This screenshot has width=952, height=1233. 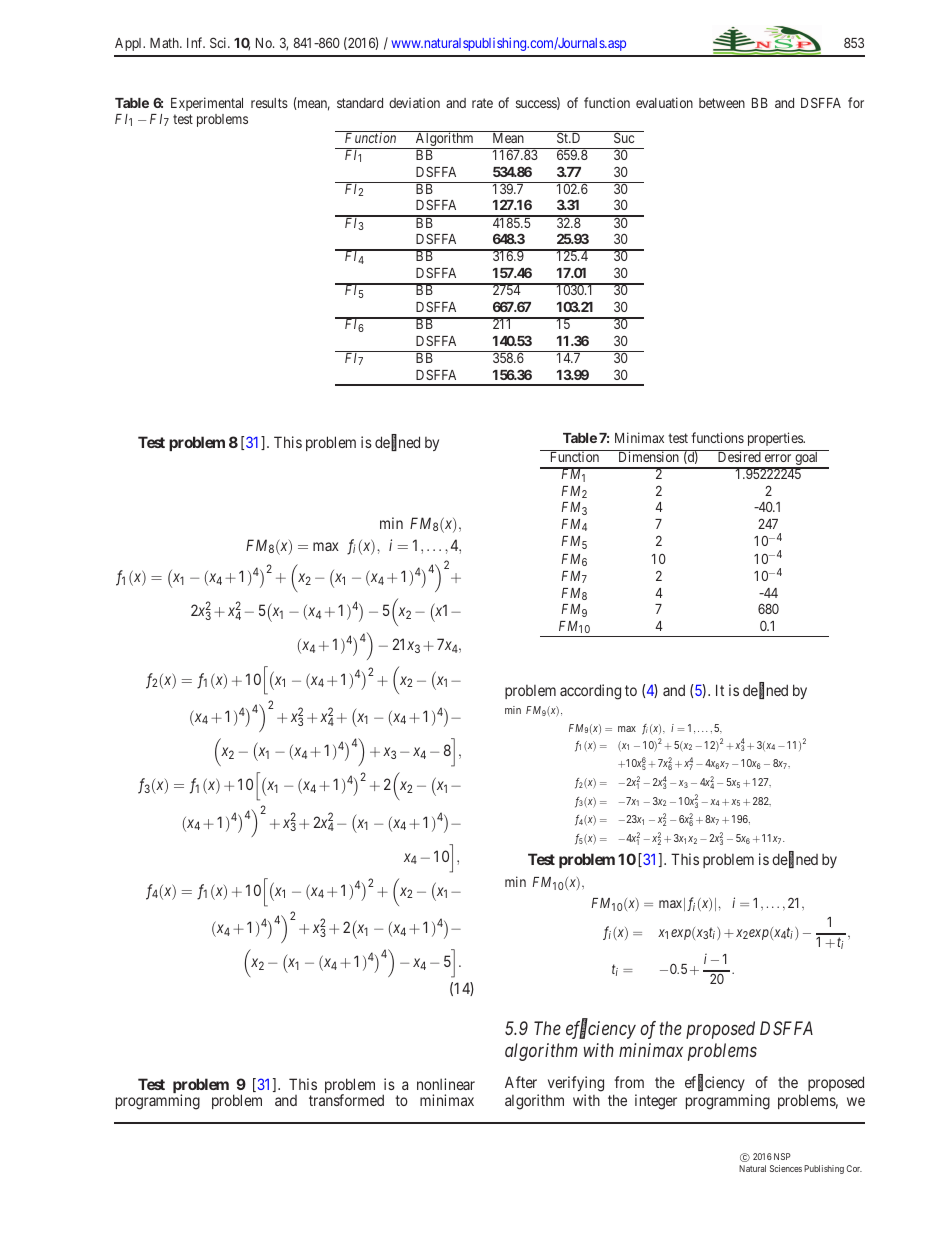 What do you see at coordinates (207, 104) in the screenshot?
I see `Experimental` at bounding box center [207, 104].
